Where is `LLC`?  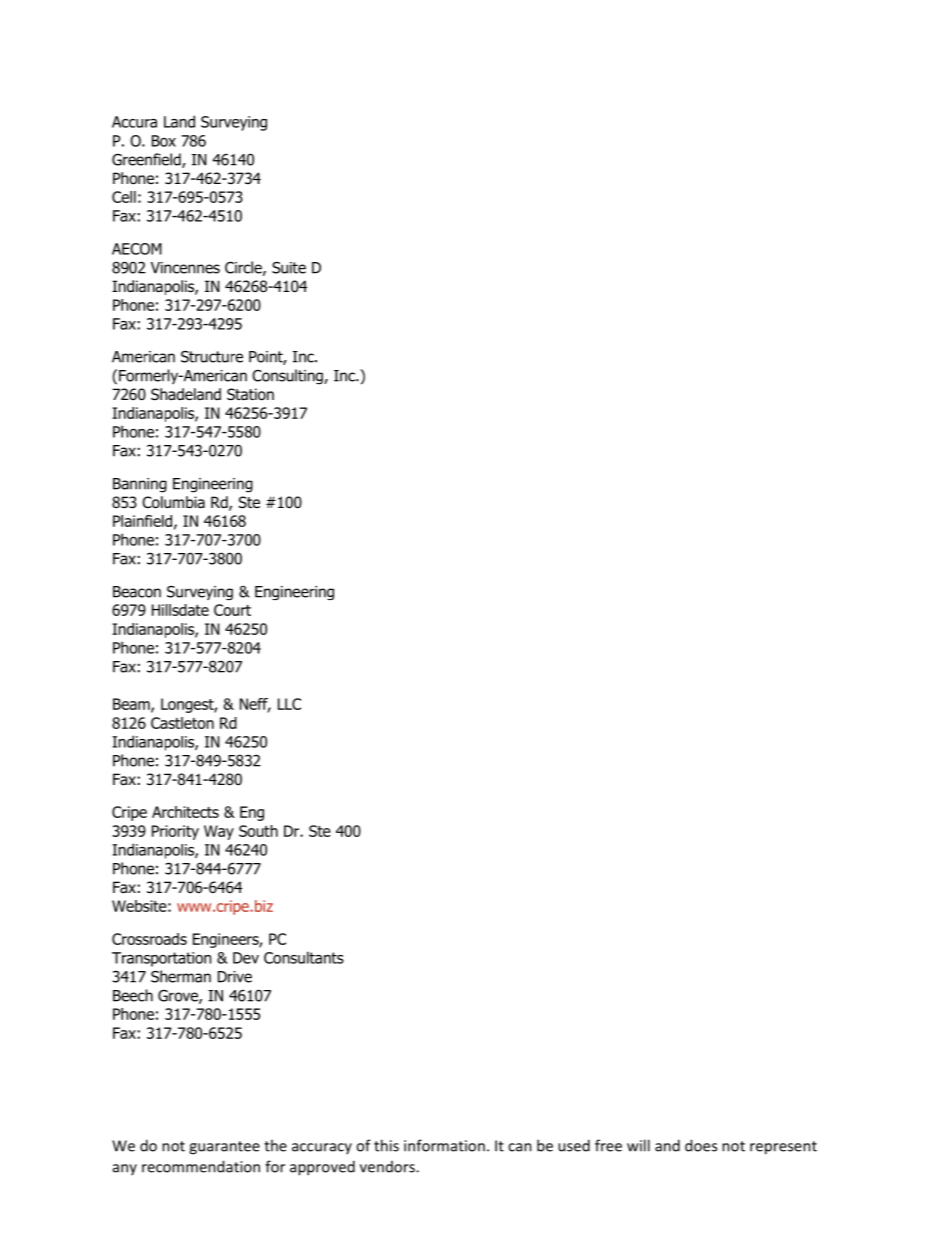 LLC is located at coordinates (289, 704).
